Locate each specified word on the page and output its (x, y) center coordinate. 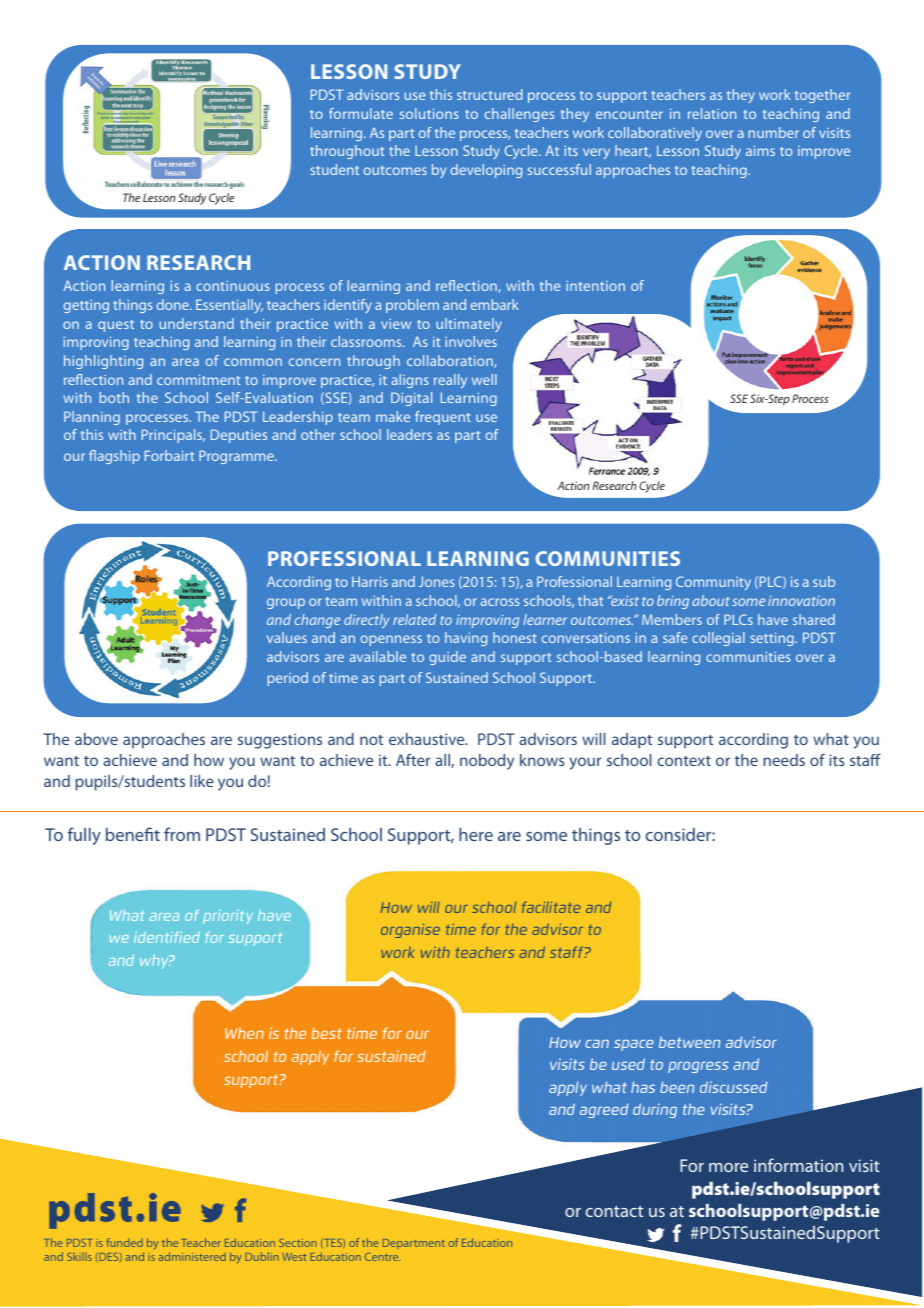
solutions (429, 113)
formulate (361, 113)
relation (712, 113)
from (182, 834)
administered (192, 1256)
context (684, 761)
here (476, 834)
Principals (173, 436)
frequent (443, 418)
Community (713, 583)
